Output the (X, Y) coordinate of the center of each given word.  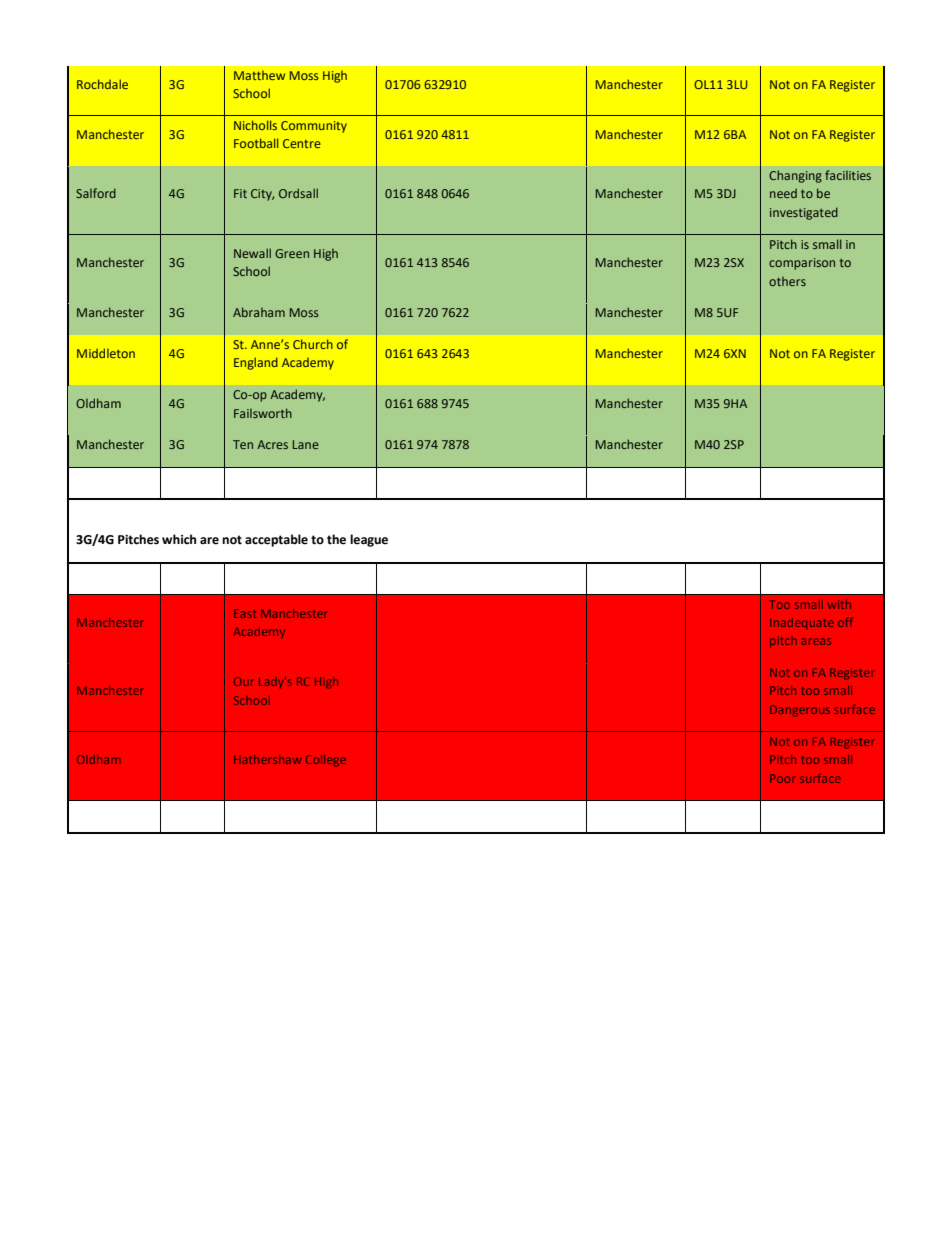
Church (313, 344)
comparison (802, 264)
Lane (306, 444)
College (326, 761)
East (245, 613)
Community (314, 127)
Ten (243, 444)
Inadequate (802, 623)
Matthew (259, 75)
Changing (795, 176)
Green (292, 253)
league (369, 540)
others (787, 281)
